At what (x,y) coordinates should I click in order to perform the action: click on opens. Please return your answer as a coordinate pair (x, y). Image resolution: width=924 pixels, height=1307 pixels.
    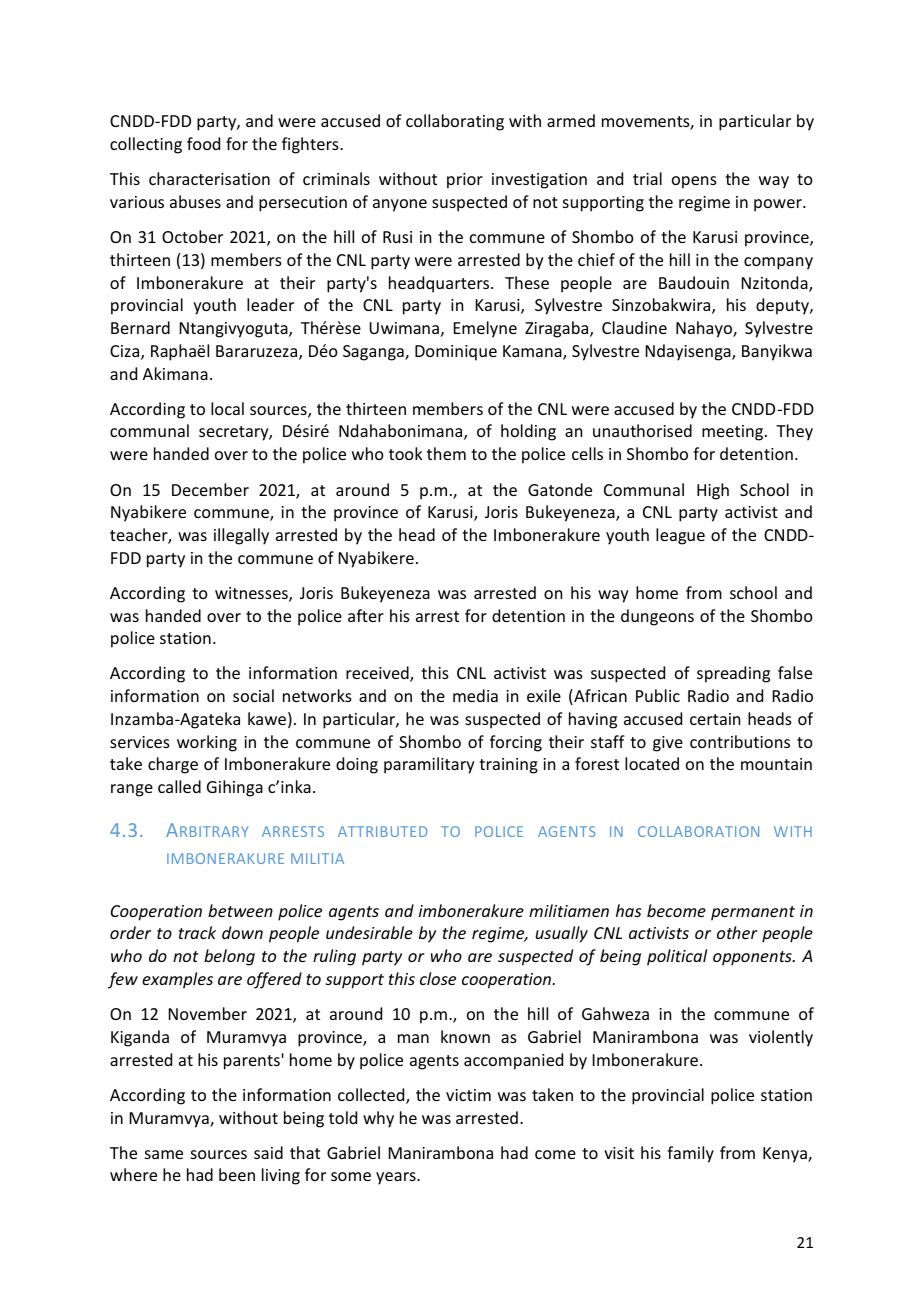
    Looking at the image, I should click on (694, 182).
